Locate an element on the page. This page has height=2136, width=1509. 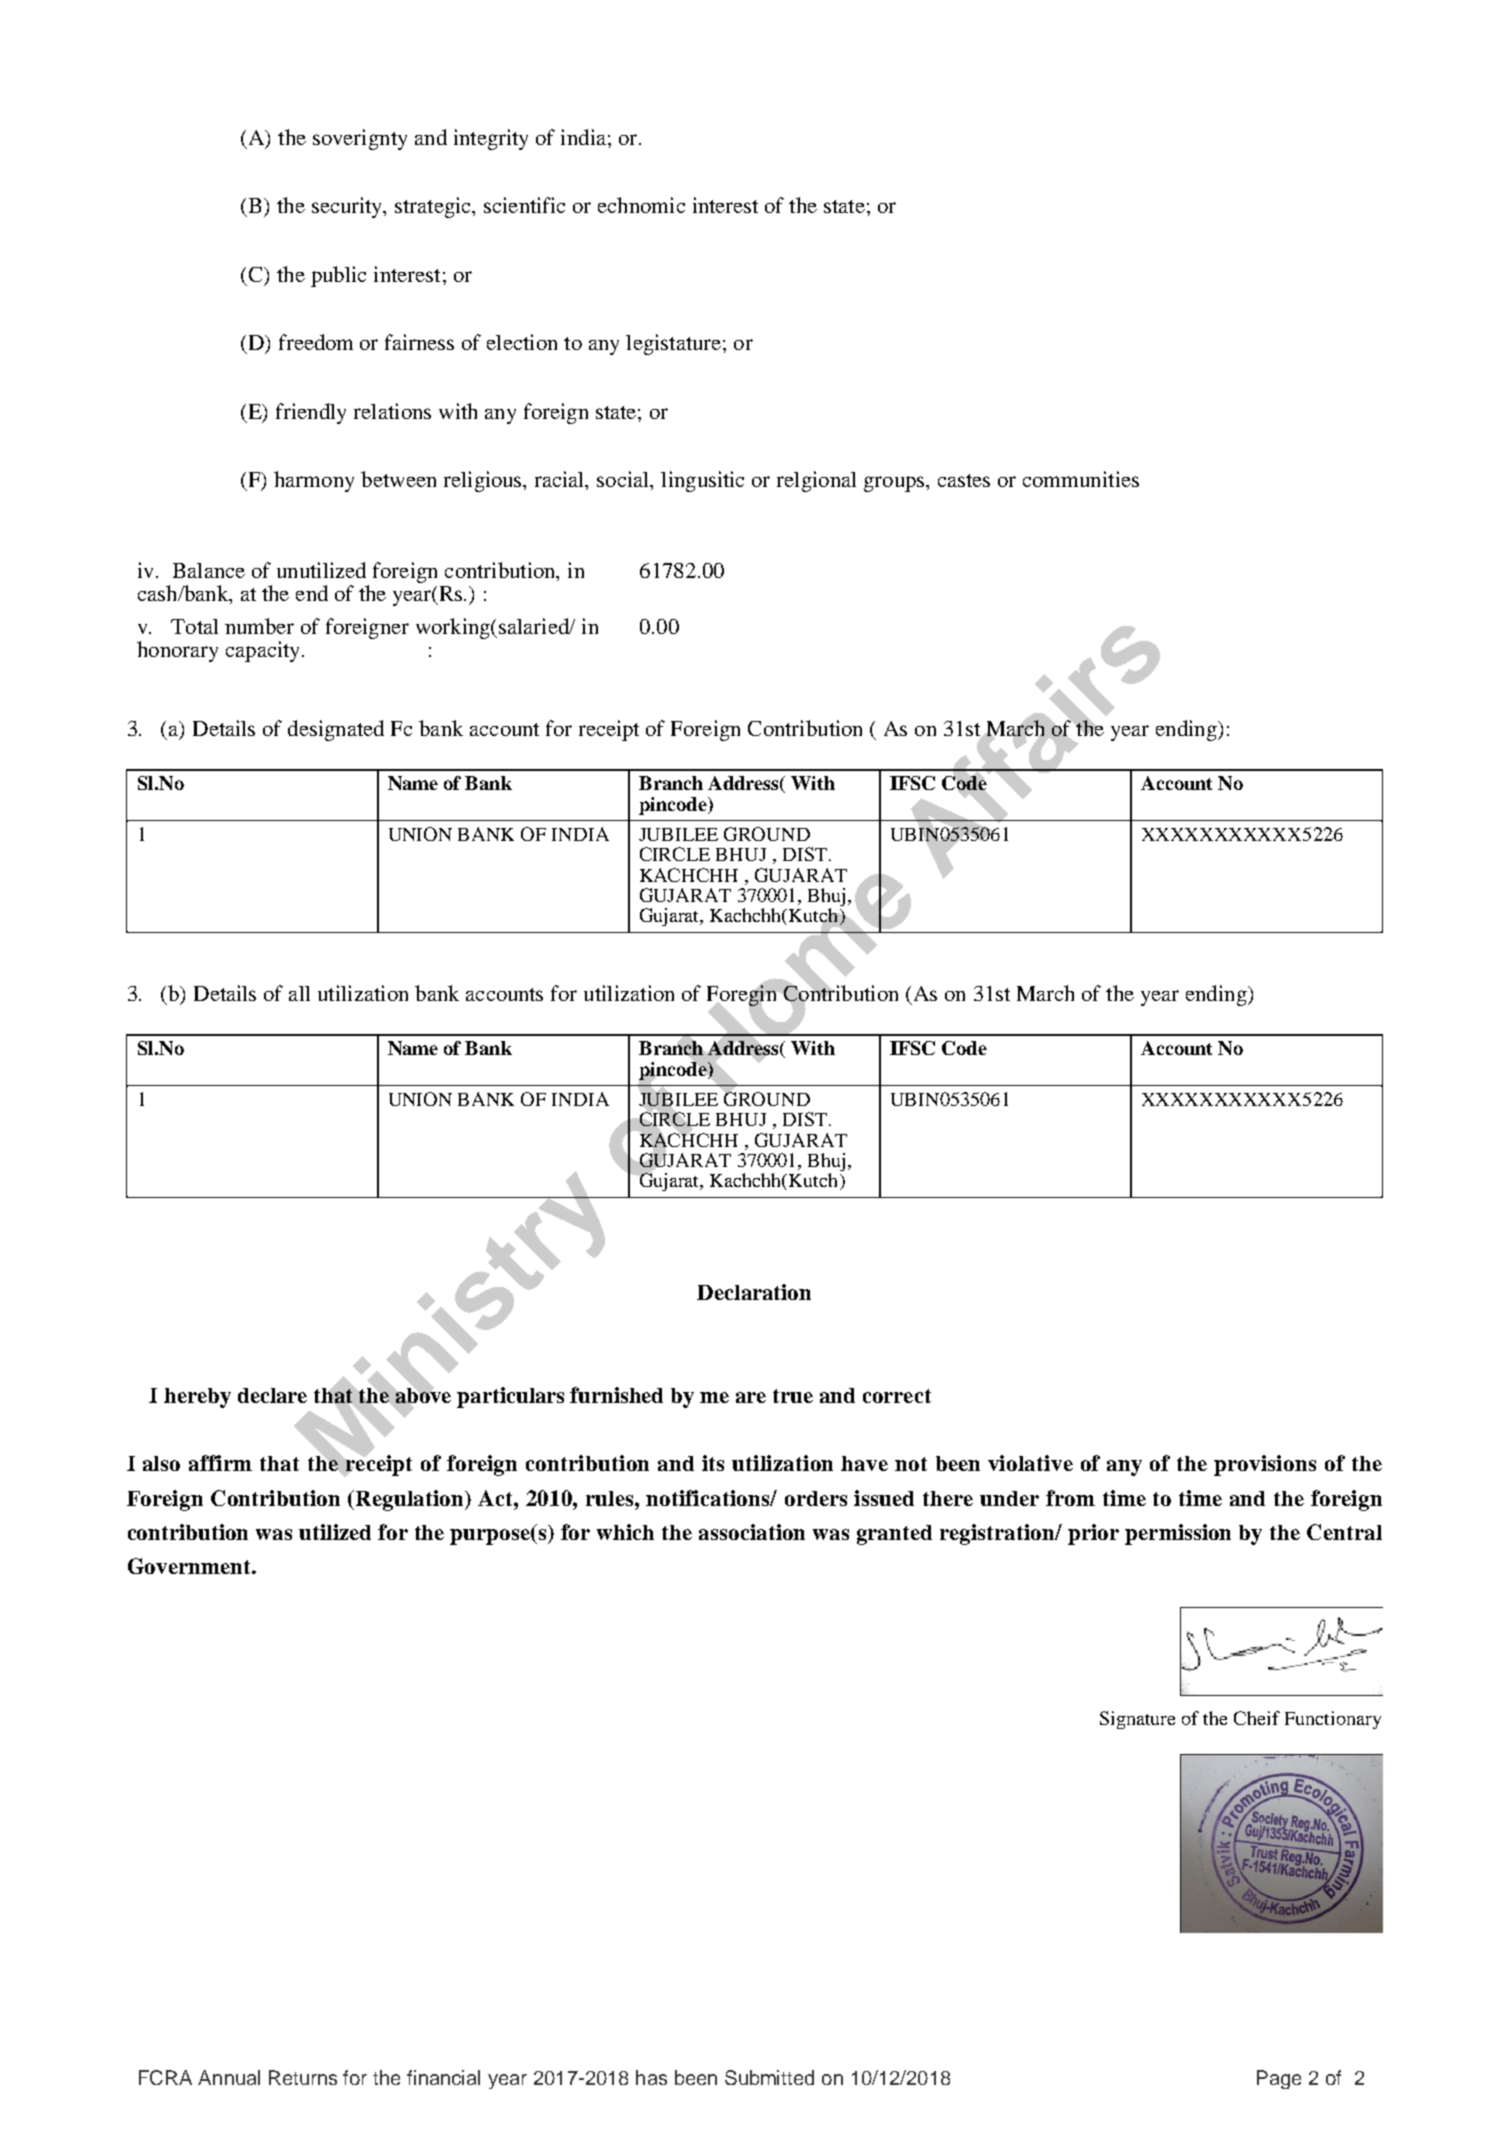
communities is located at coordinates (1081, 479).
